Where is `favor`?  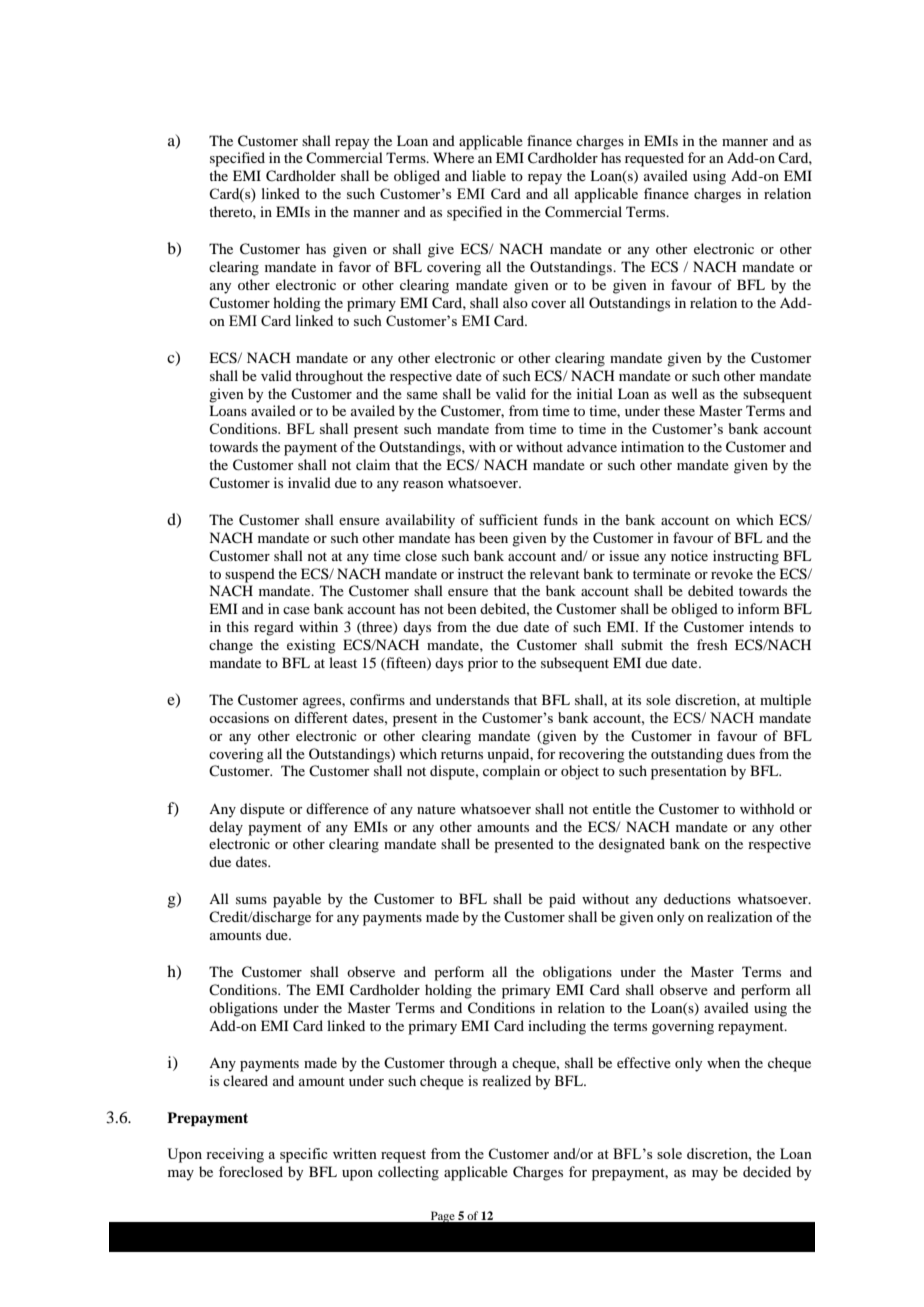 favor is located at coordinates (354, 266).
